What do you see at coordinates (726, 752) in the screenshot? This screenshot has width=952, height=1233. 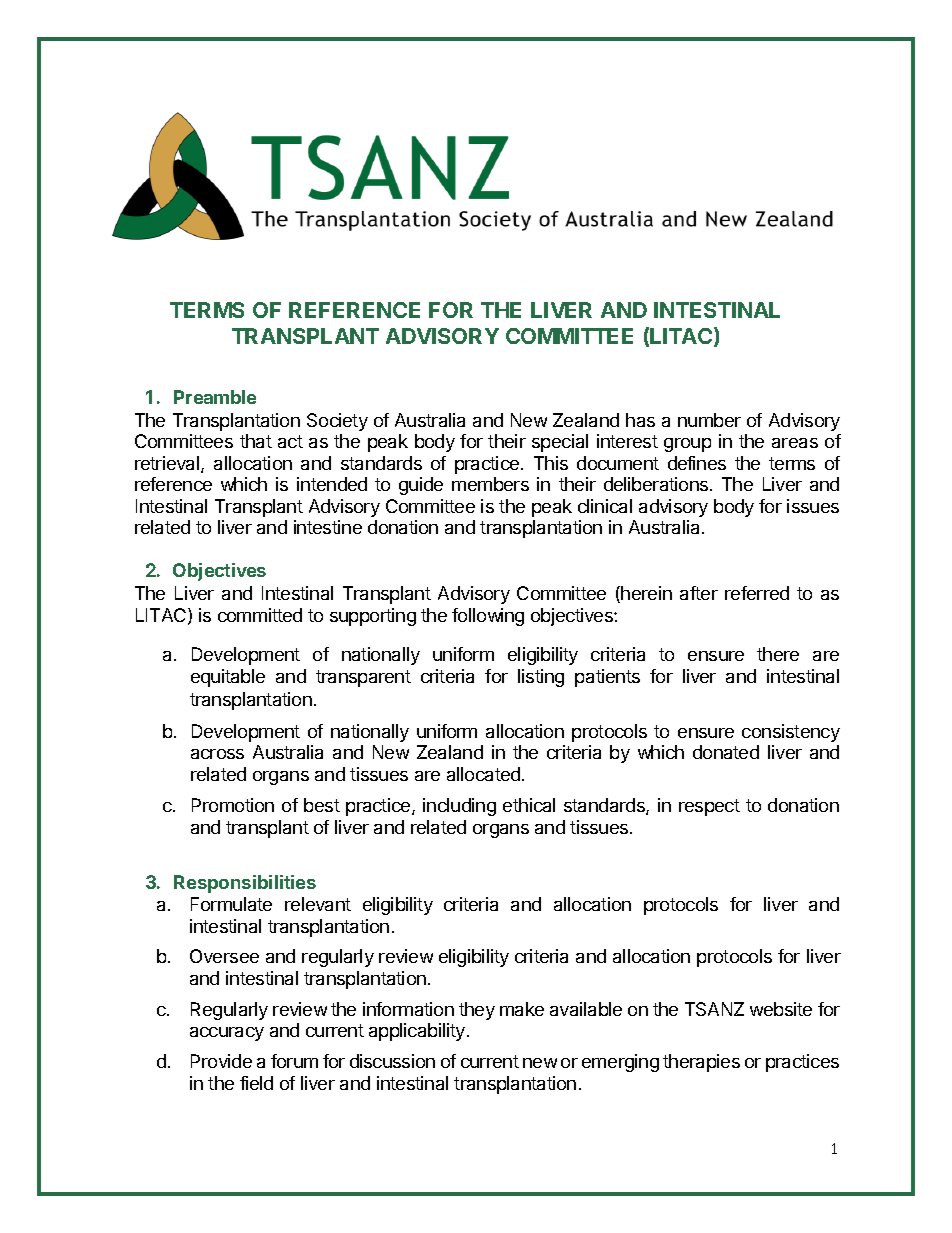 I see `donated` at bounding box center [726, 752].
